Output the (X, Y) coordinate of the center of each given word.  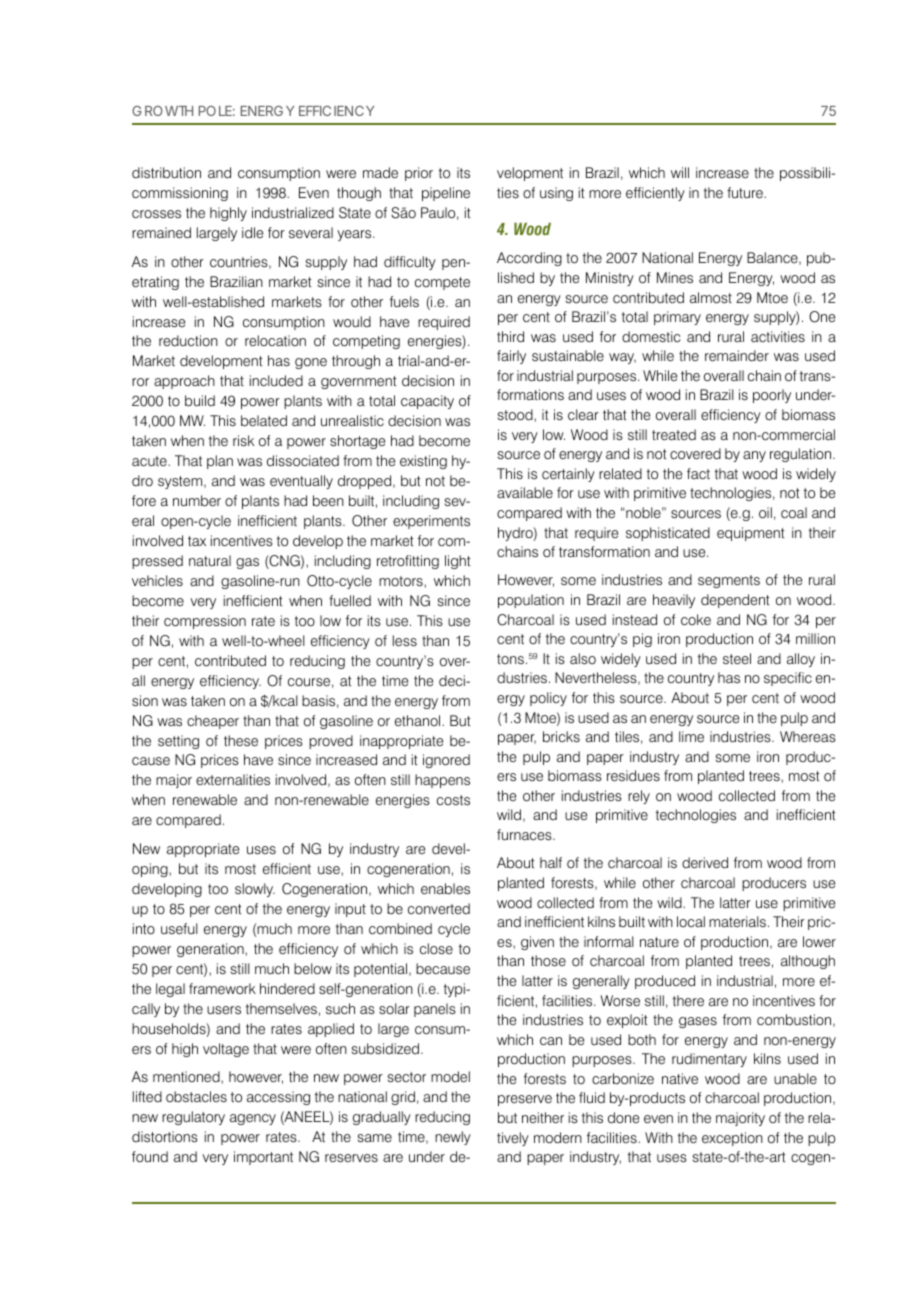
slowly (255, 890)
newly (453, 1138)
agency (253, 1119)
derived (705, 863)
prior (419, 174)
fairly (511, 357)
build (200, 400)
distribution (166, 173)
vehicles (157, 581)
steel (737, 658)
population (531, 601)
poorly (772, 396)
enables (445, 889)
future (746, 192)
